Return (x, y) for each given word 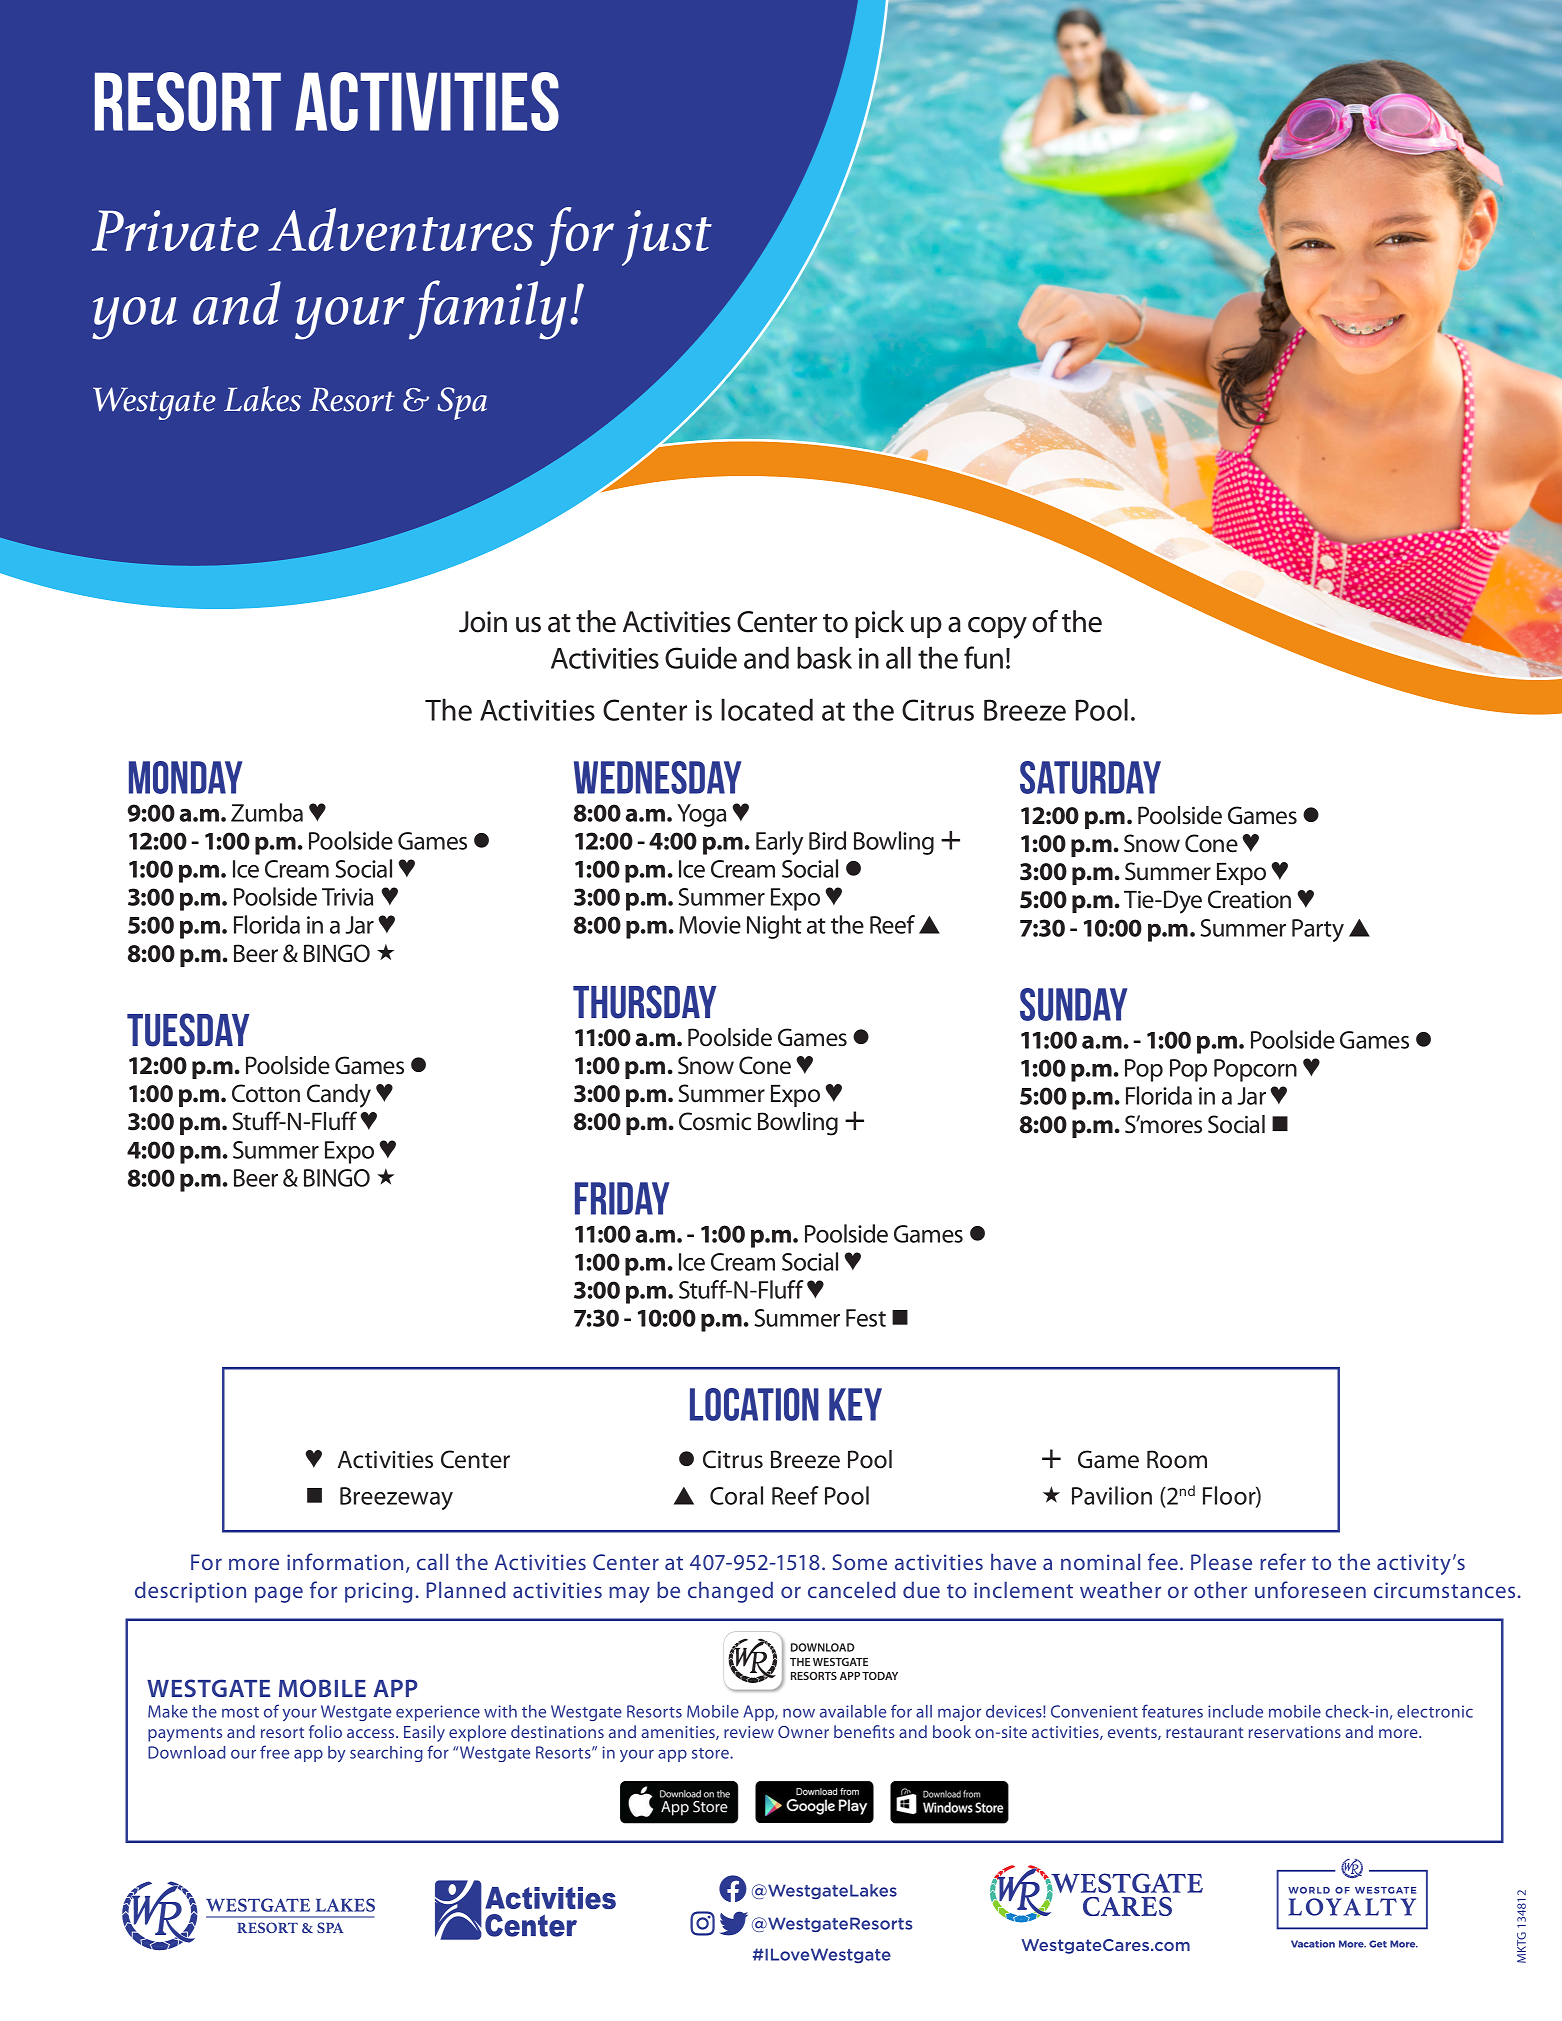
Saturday (1090, 777)
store (711, 1753)
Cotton (266, 1093)
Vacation (1313, 1944)
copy (997, 628)
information (345, 1561)
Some (859, 1562)
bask (824, 657)
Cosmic (715, 1121)
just (667, 238)
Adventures (401, 229)
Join (483, 622)
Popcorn (1255, 1070)
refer (1283, 1561)
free (274, 1752)
